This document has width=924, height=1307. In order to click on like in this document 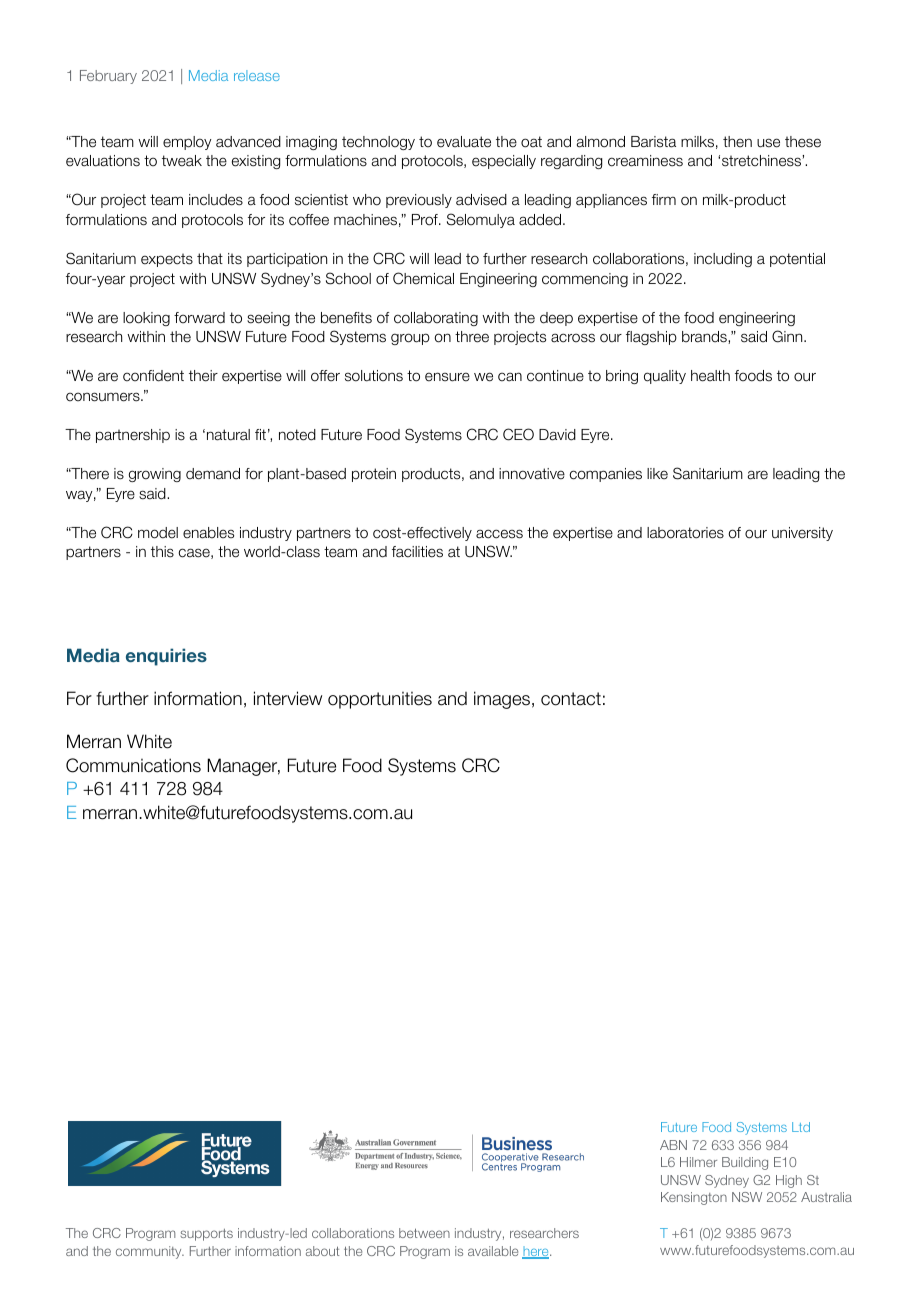, I will do `click(657, 474)`.
